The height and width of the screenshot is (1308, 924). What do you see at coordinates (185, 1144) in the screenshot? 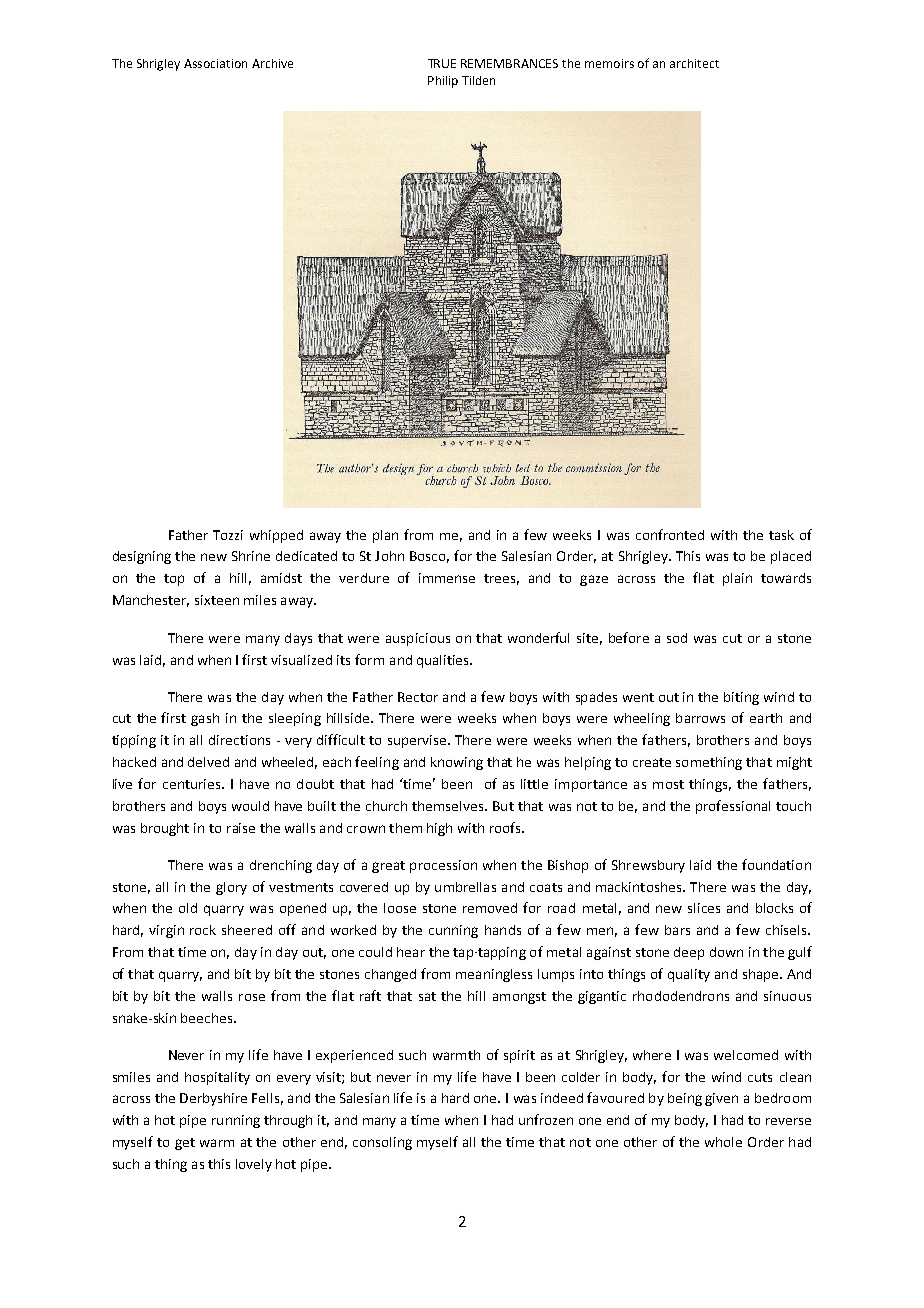
I see `get` at bounding box center [185, 1144].
